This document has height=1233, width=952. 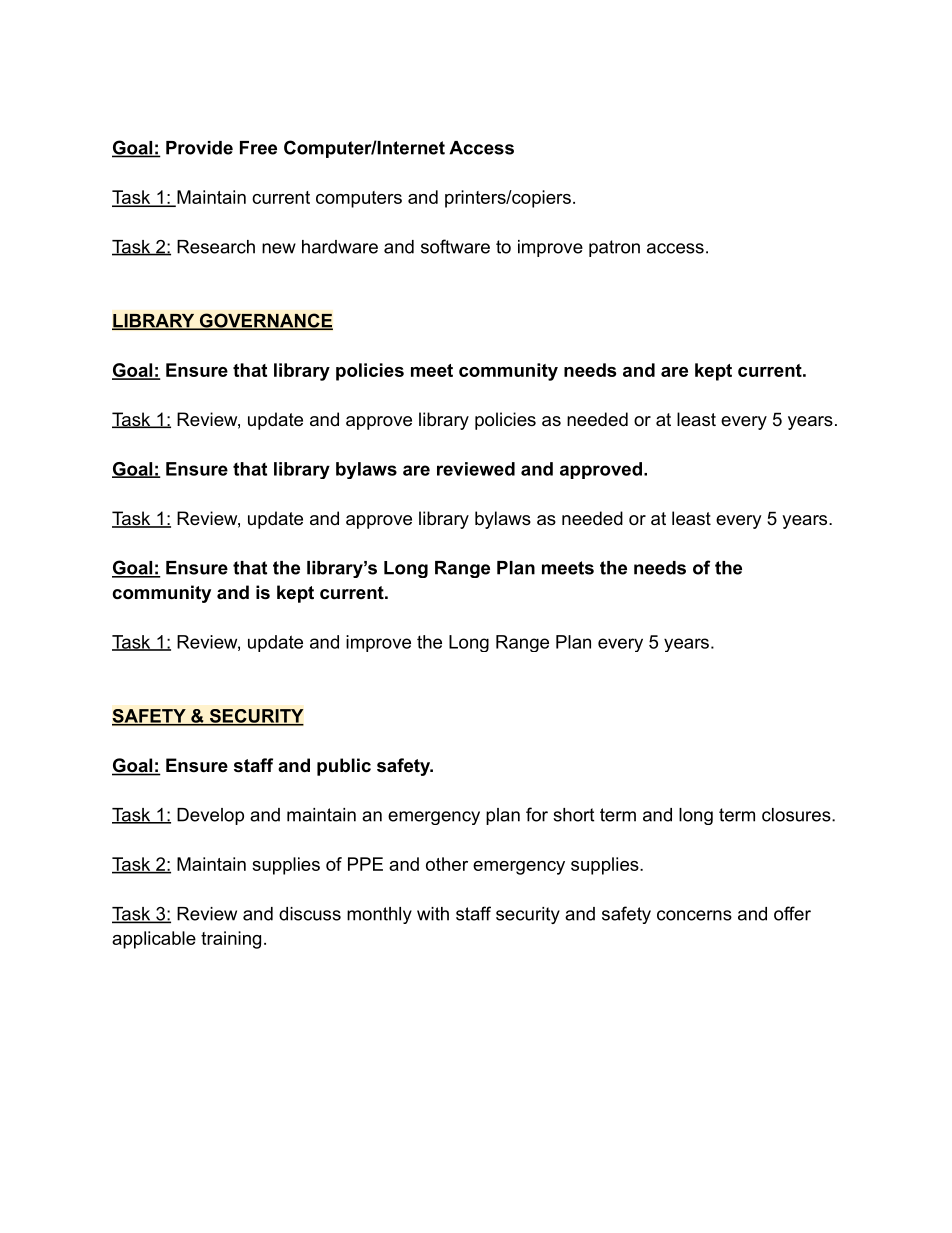 I want to click on training, so click(x=231, y=940).
